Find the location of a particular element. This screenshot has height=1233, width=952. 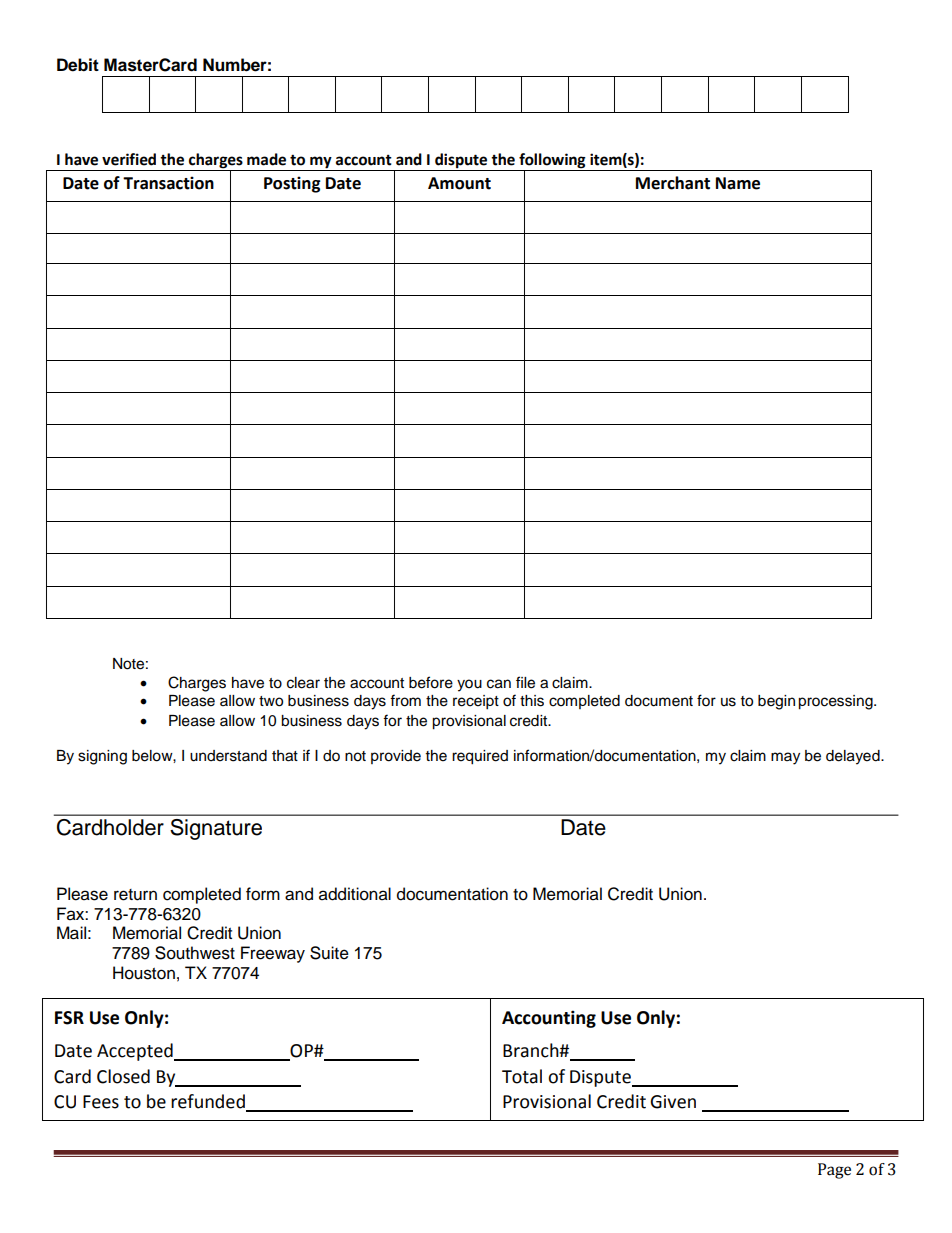

Amount is located at coordinates (459, 183).
